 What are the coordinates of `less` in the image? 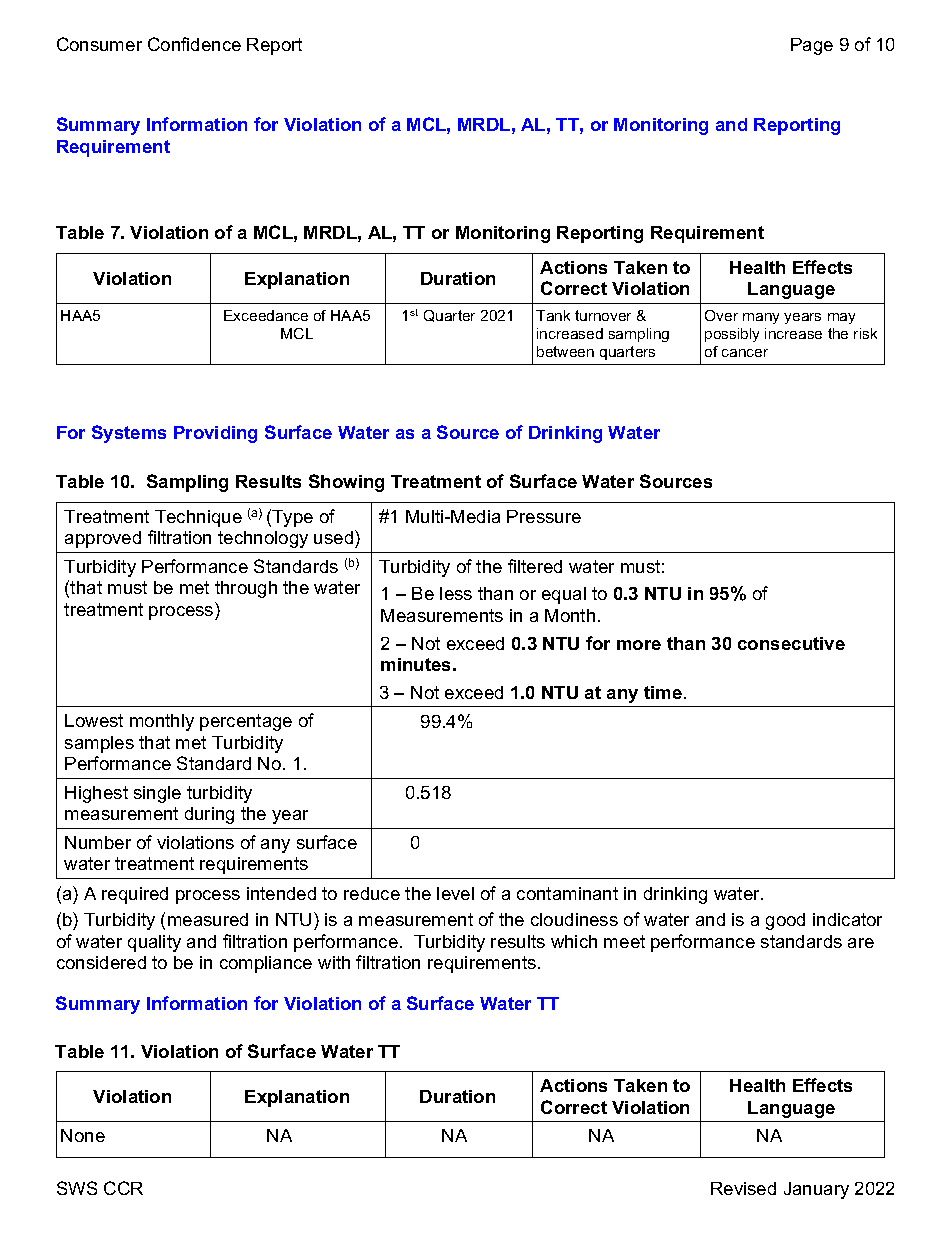 It's located at (456, 593).
